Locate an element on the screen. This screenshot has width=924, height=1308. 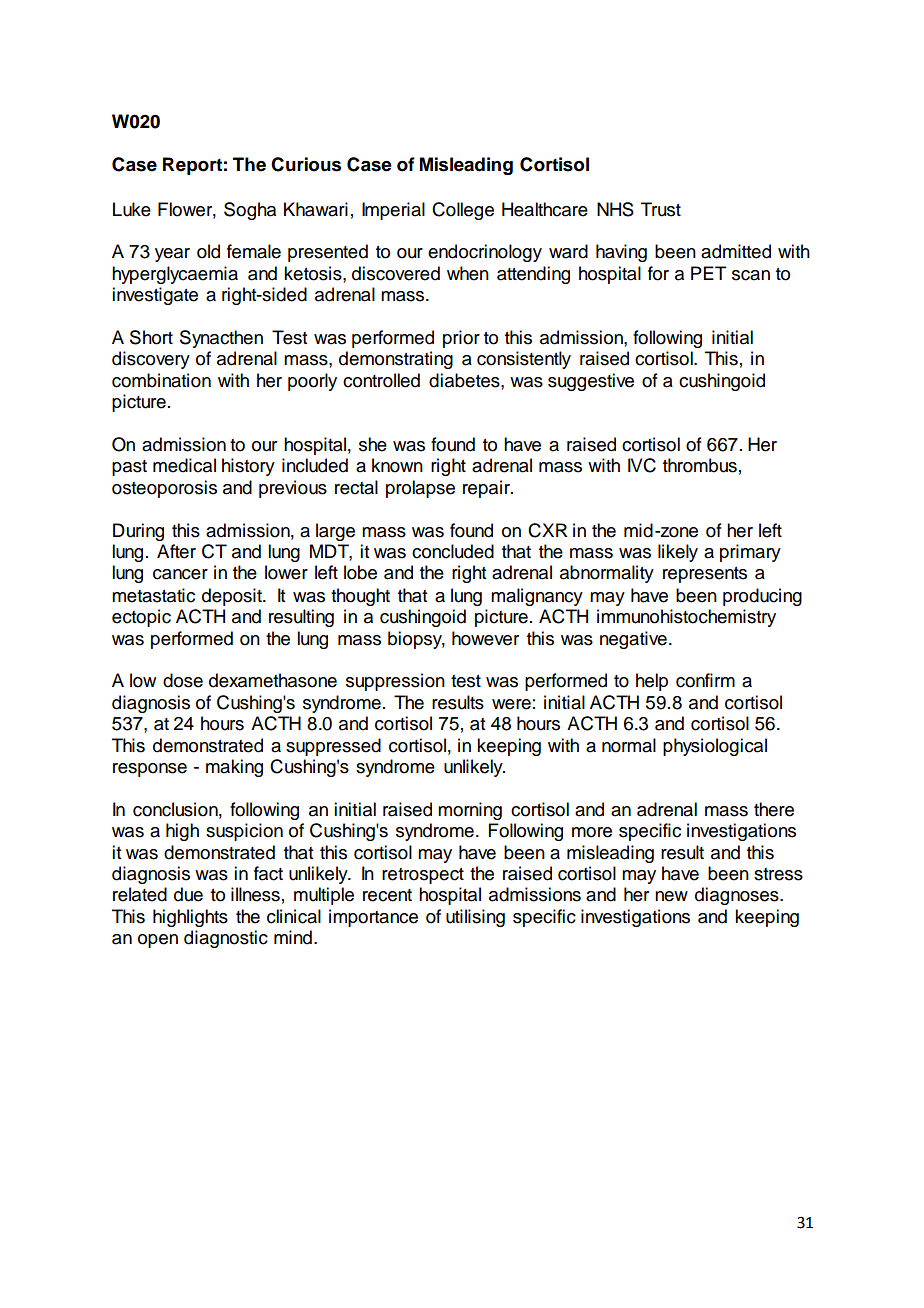
Trust is located at coordinates (661, 209).
